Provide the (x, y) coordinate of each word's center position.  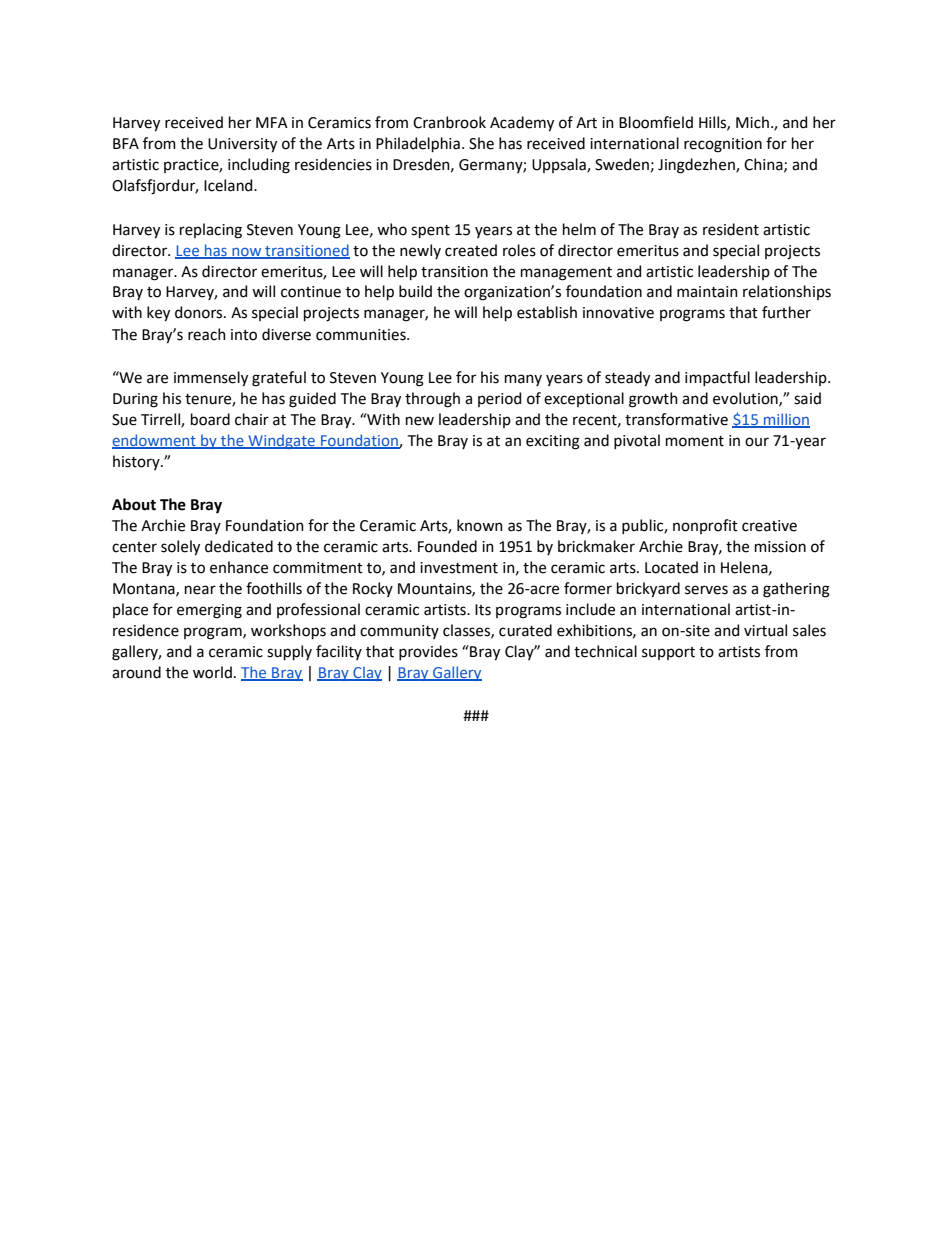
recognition (723, 145)
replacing (211, 231)
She (481, 143)
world (212, 672)
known (480, 525)
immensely (211, 379)
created (471, 250)
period (499, 399)
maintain (707, 292)
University (242, 145)
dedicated (239, 546)
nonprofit (705, 526)
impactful (717, 378)
